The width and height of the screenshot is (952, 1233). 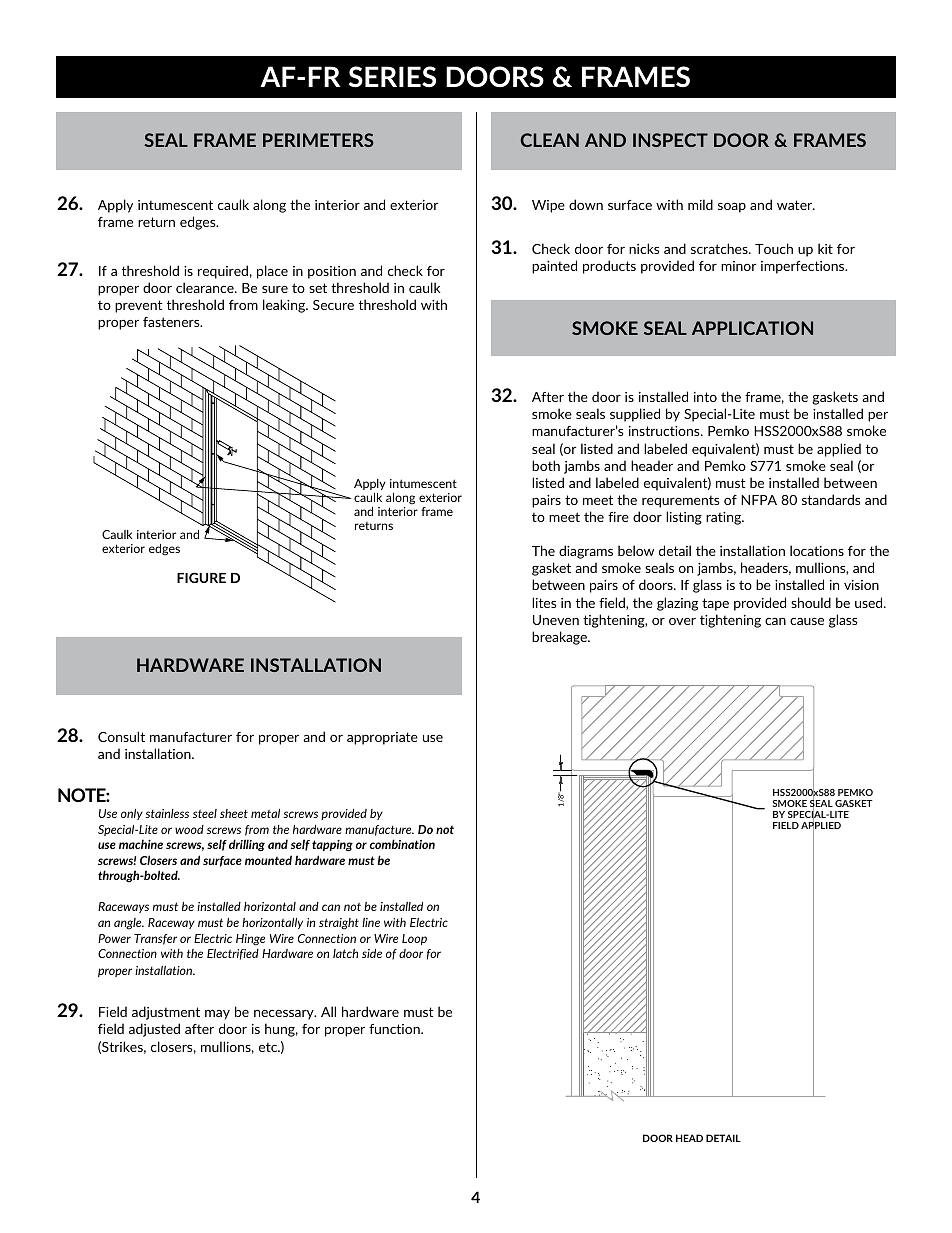 What do you see at coordinates (172, 322) in the screenshot?
I see `fasteners` at bounding box center [172, 322].
